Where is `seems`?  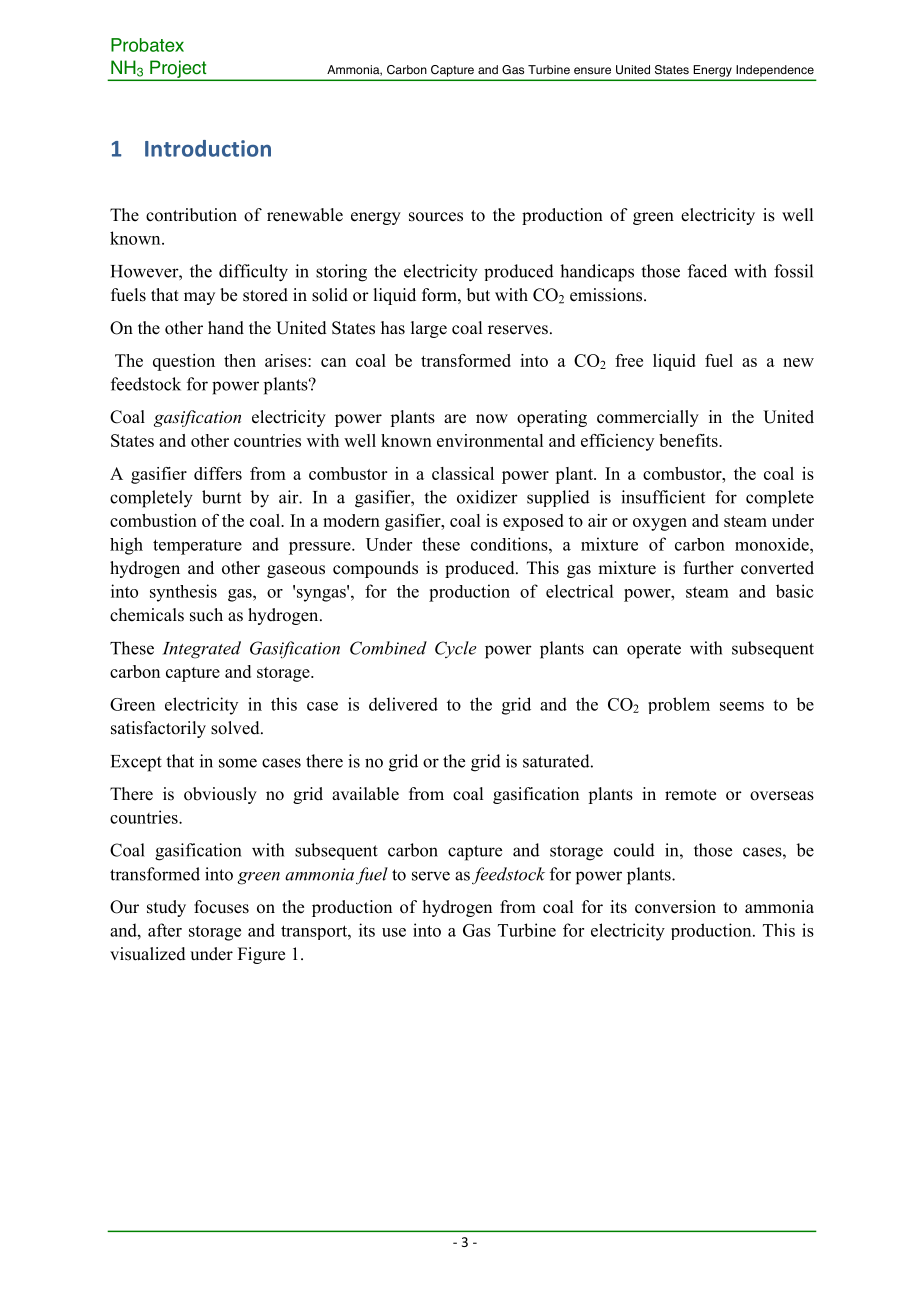 seems is located at coordinates (742, 706).
